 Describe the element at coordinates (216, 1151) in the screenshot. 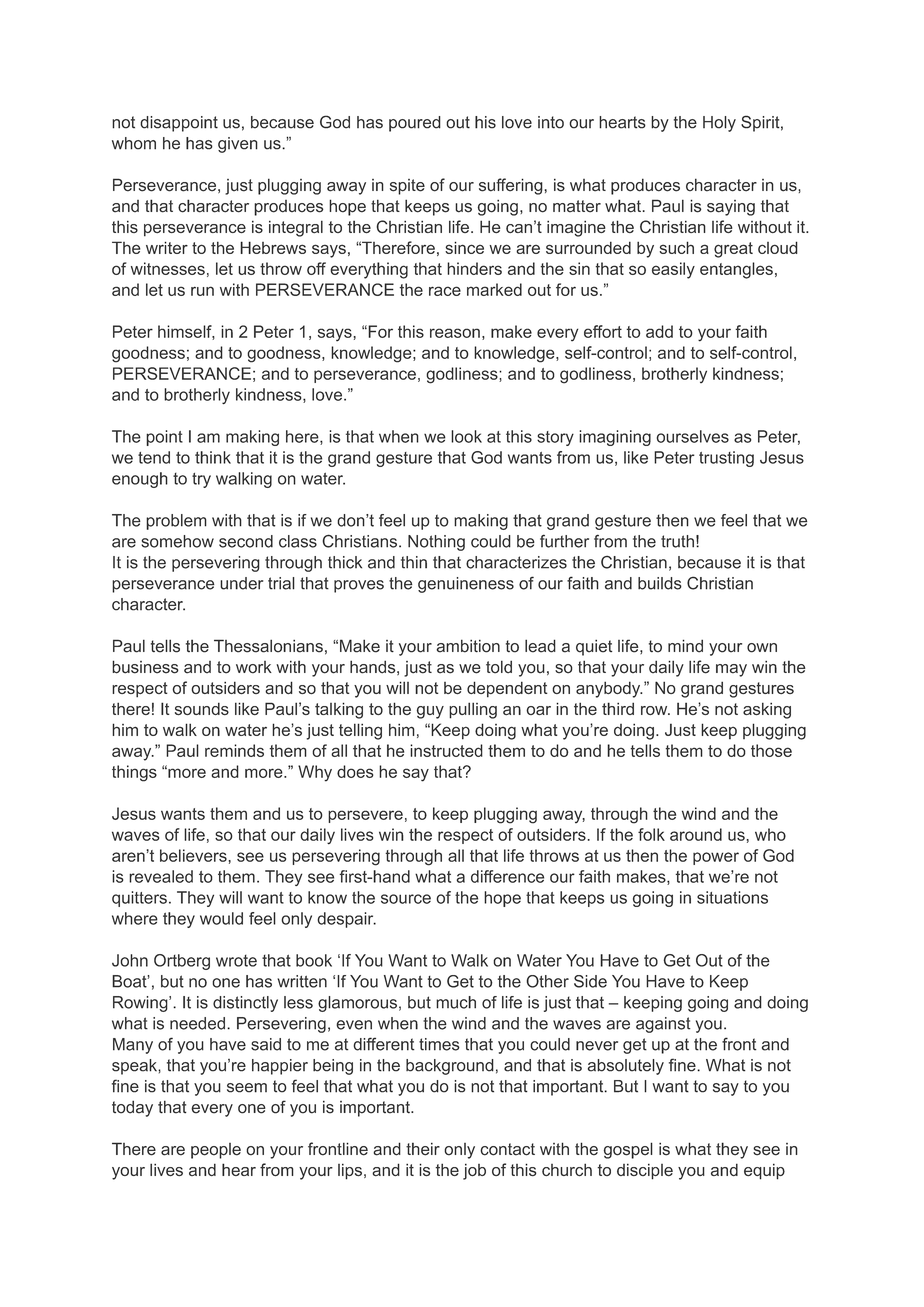

I see `people` at that location.
